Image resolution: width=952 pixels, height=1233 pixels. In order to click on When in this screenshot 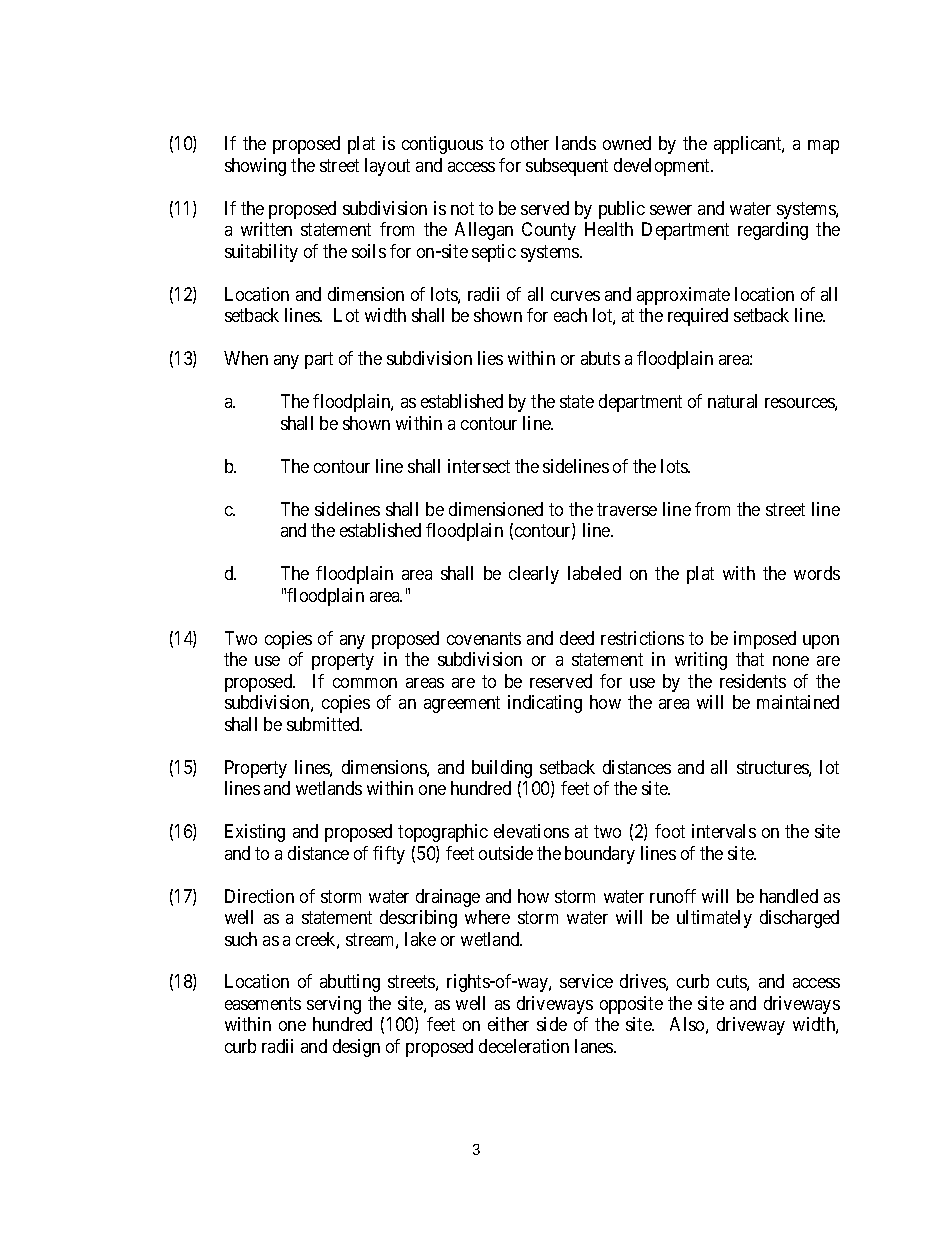, I will do `click(246, 358)`.
